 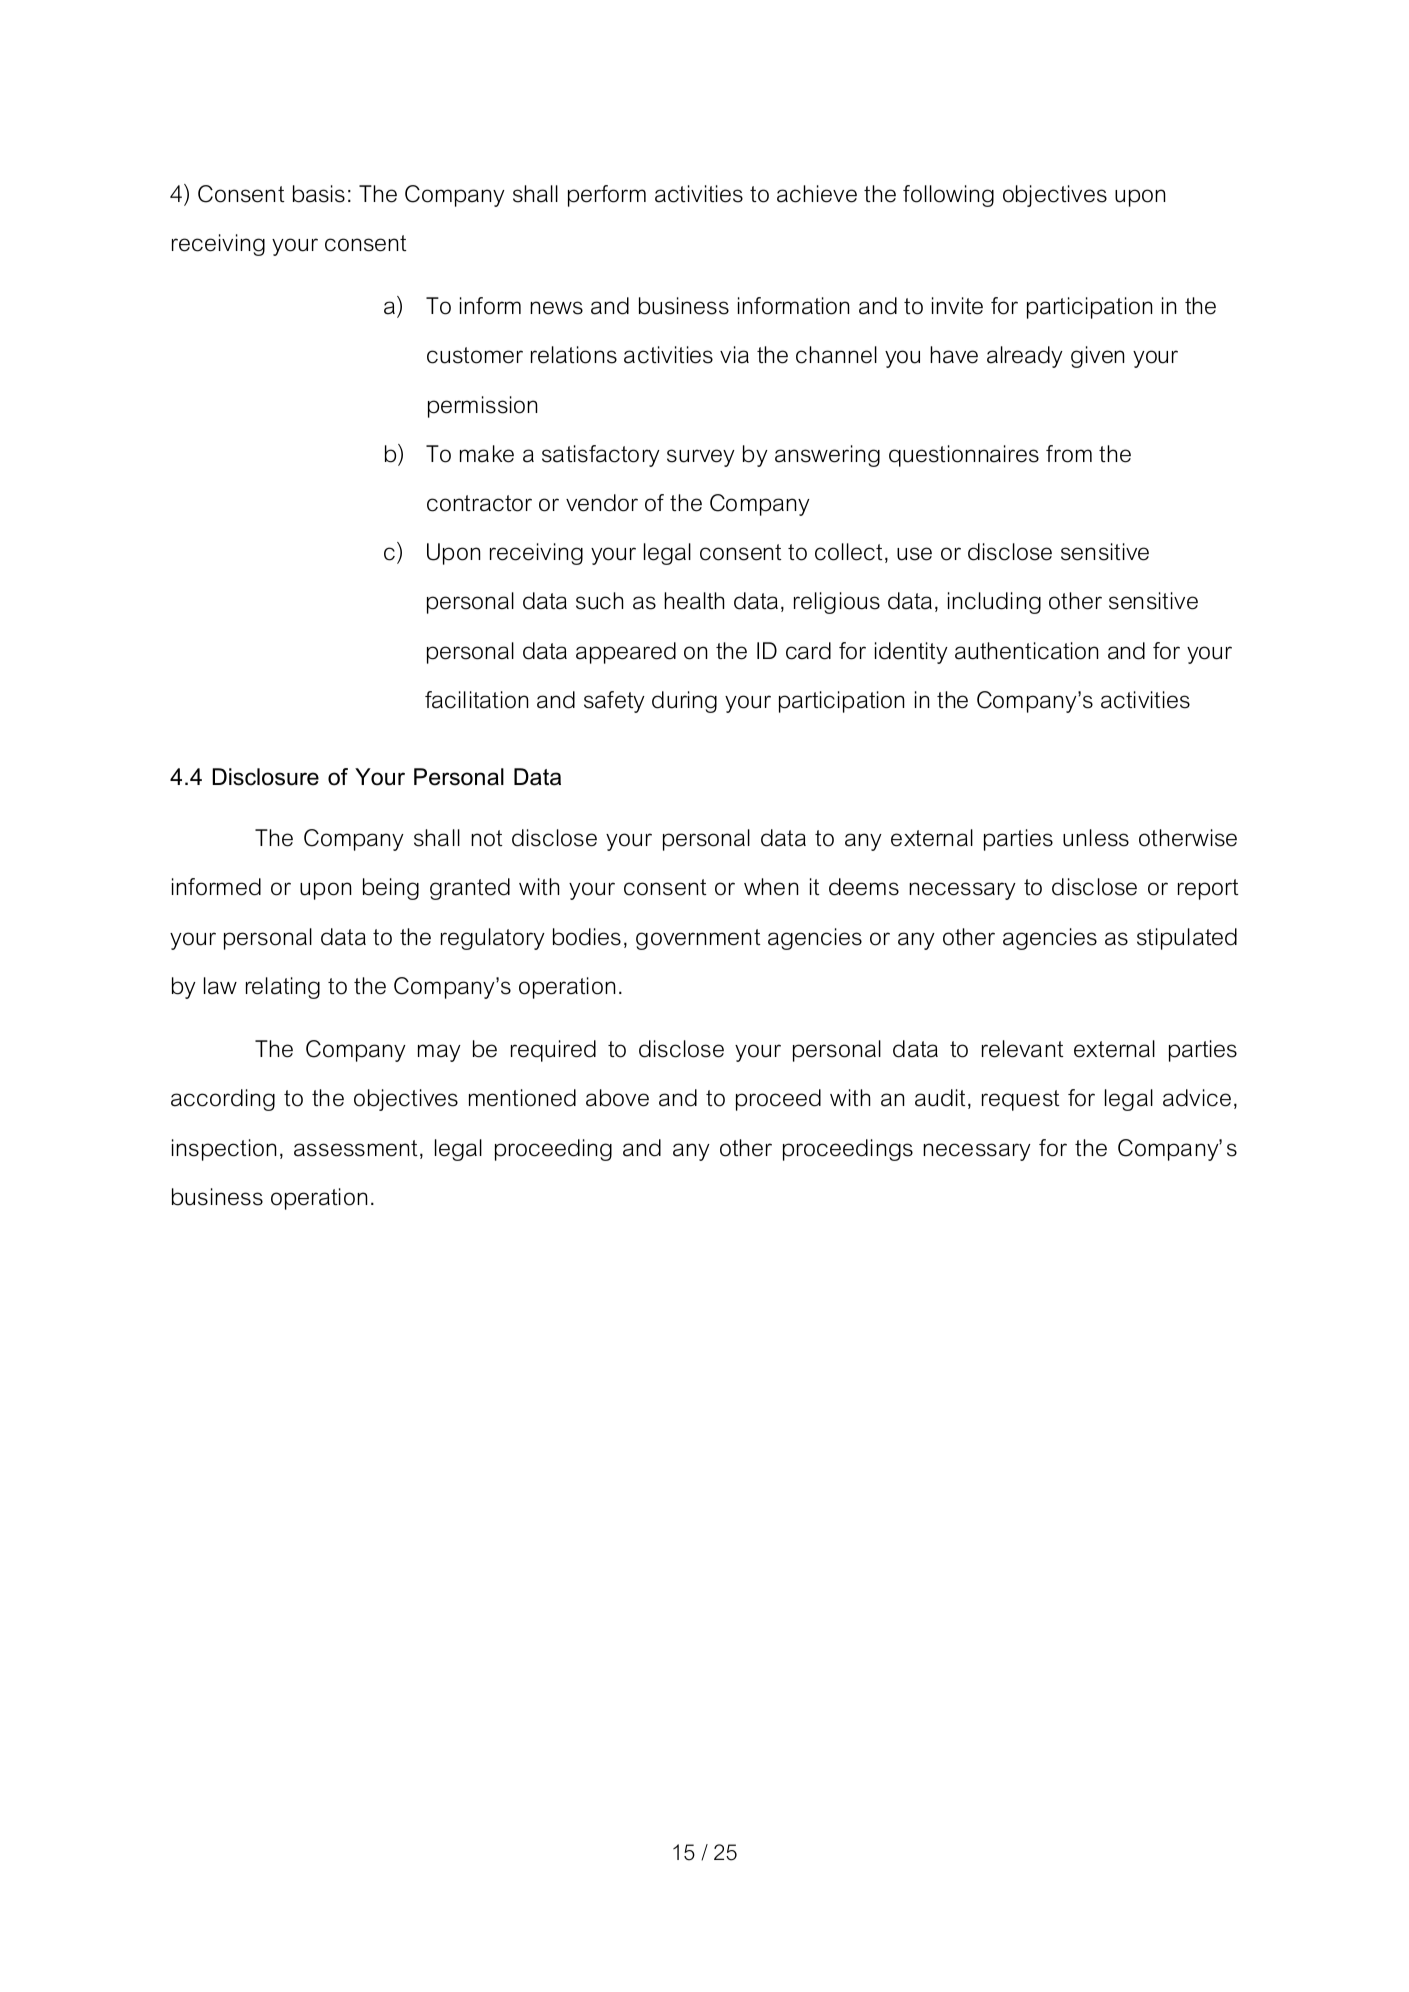 What do you see at coordinates (1026, 651) in the document?
I see `authentication` at bounding box center [1026, 651].
